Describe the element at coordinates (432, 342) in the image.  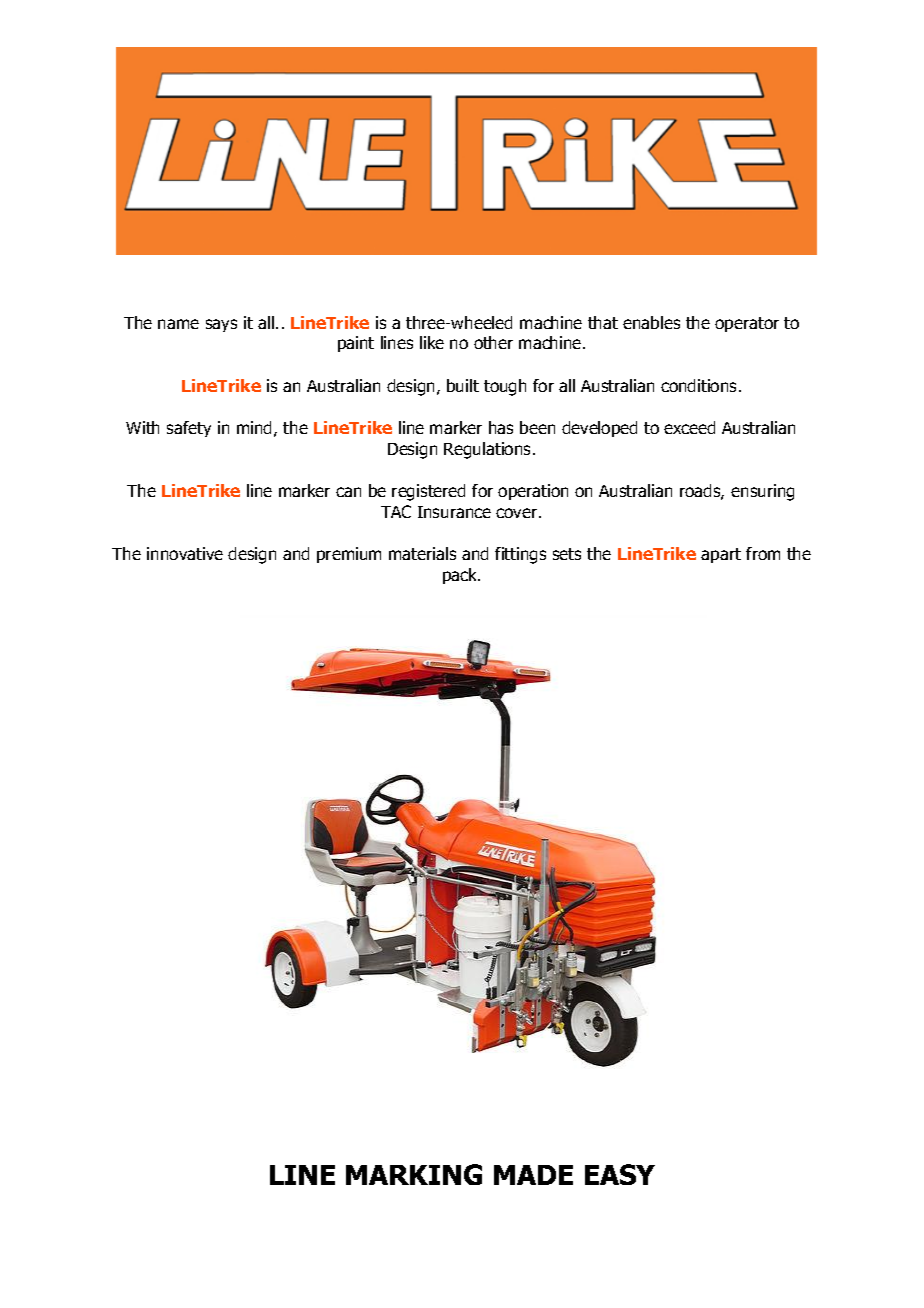
I see `like` at that location.
